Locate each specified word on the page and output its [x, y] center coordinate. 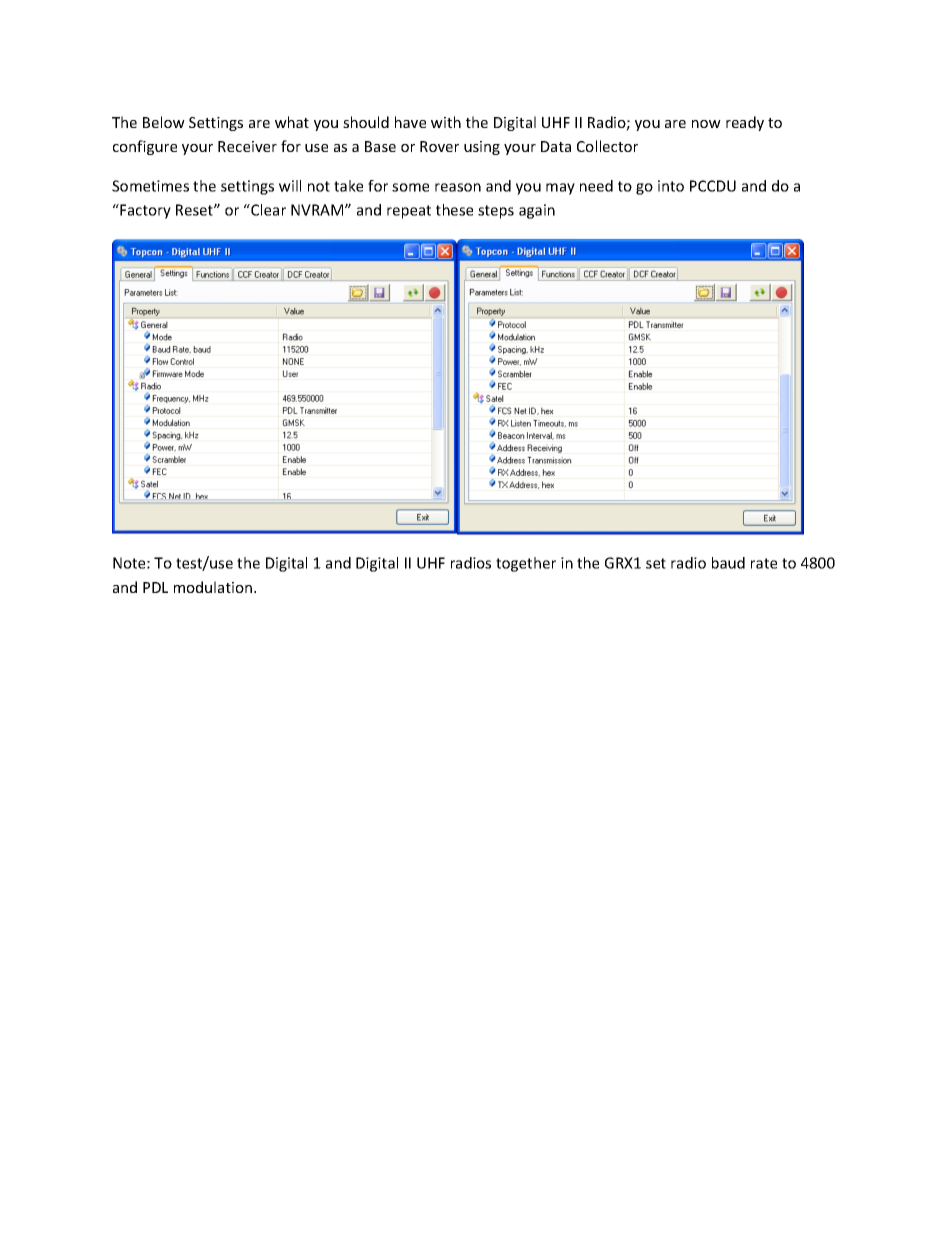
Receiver [247, 146]
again [537, 211]
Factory [144, 211]
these [454, 210]
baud [728, 563]
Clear [267, 210]
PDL [155, 587]
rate [764, 563]
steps [496, 212]
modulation [213, 587]
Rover [439, 146]
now [706, 124]
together [526, 564]
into [671, 186]
